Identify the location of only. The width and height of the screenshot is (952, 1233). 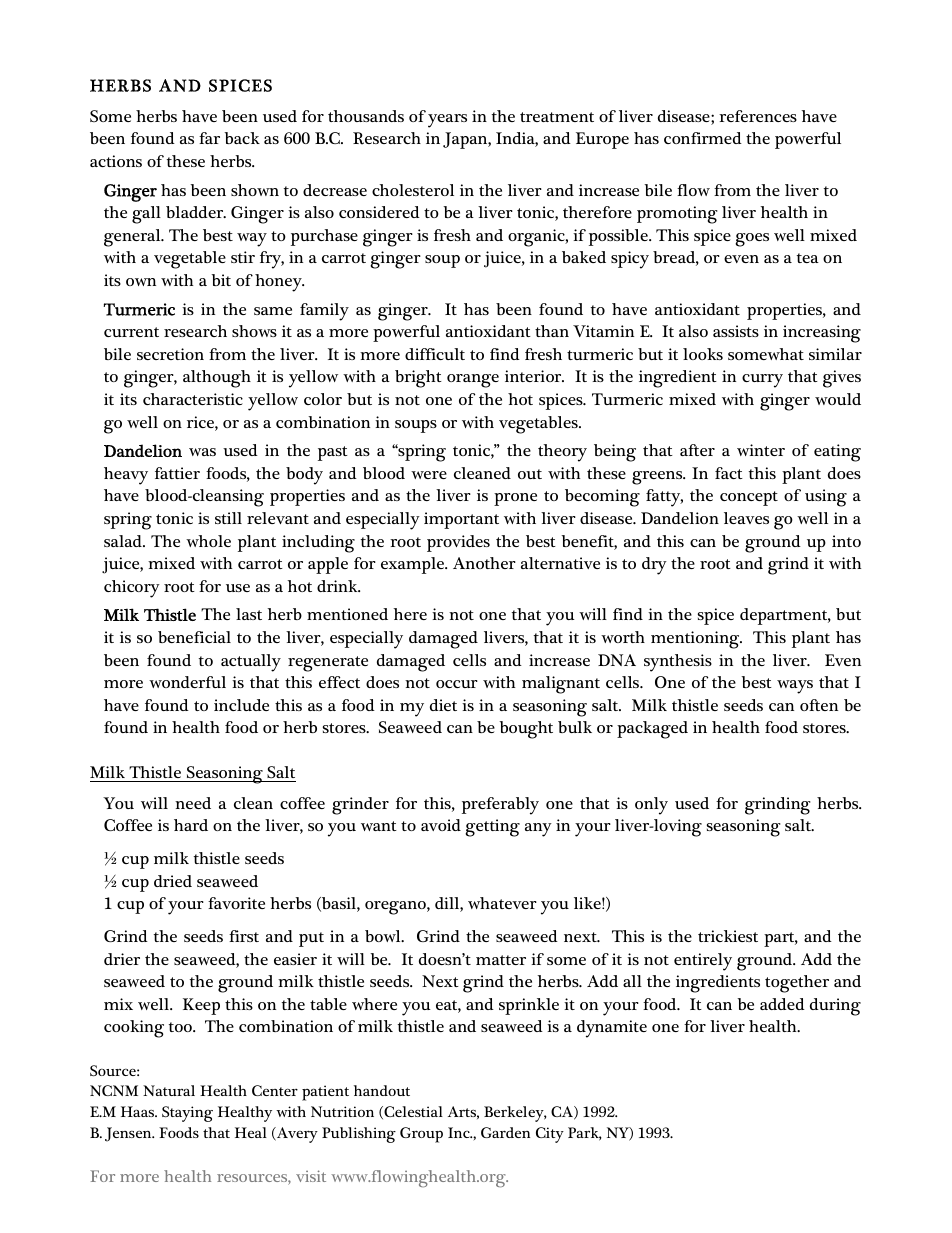
(651, 806).
